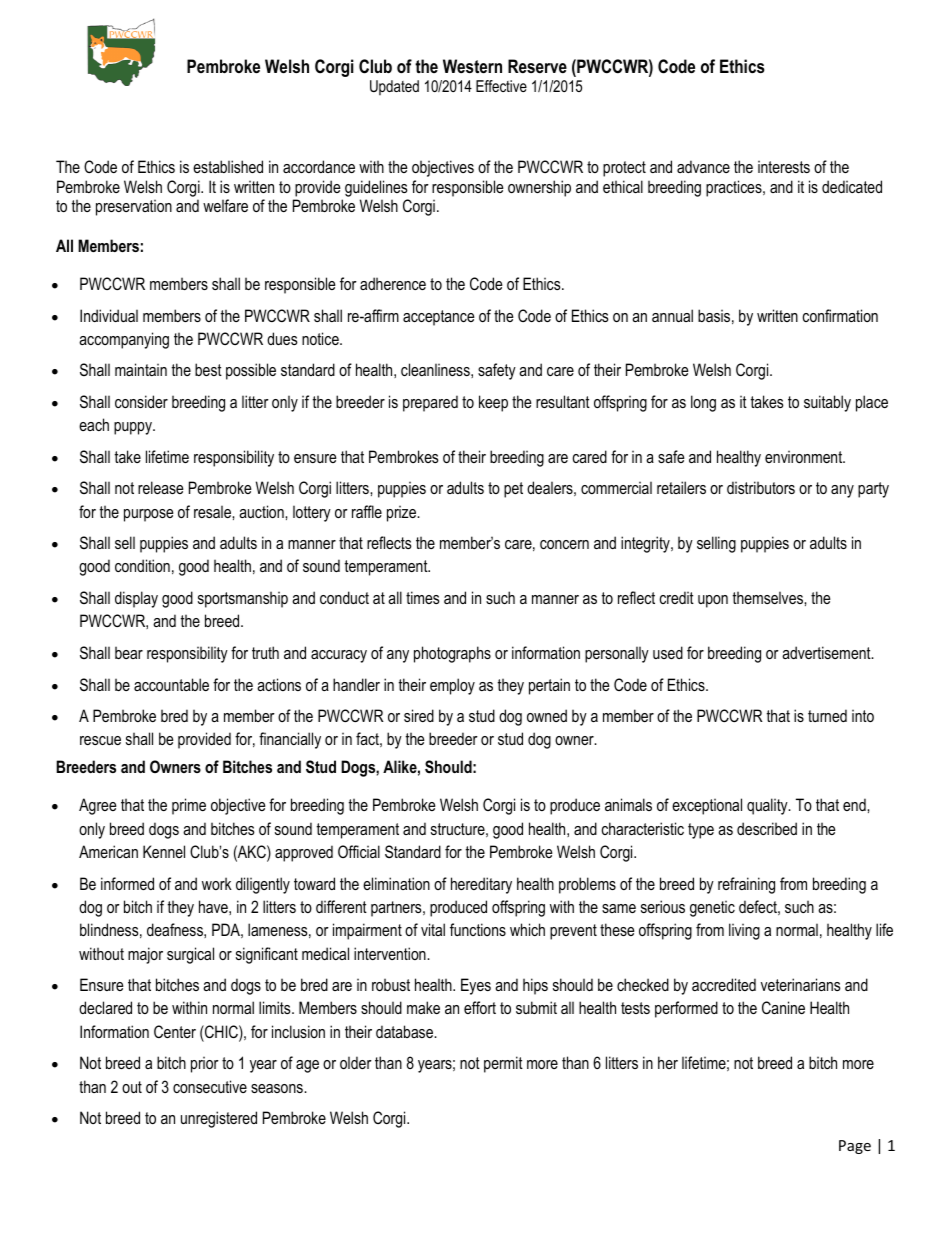  I want to click on display, so click(136, 599).
